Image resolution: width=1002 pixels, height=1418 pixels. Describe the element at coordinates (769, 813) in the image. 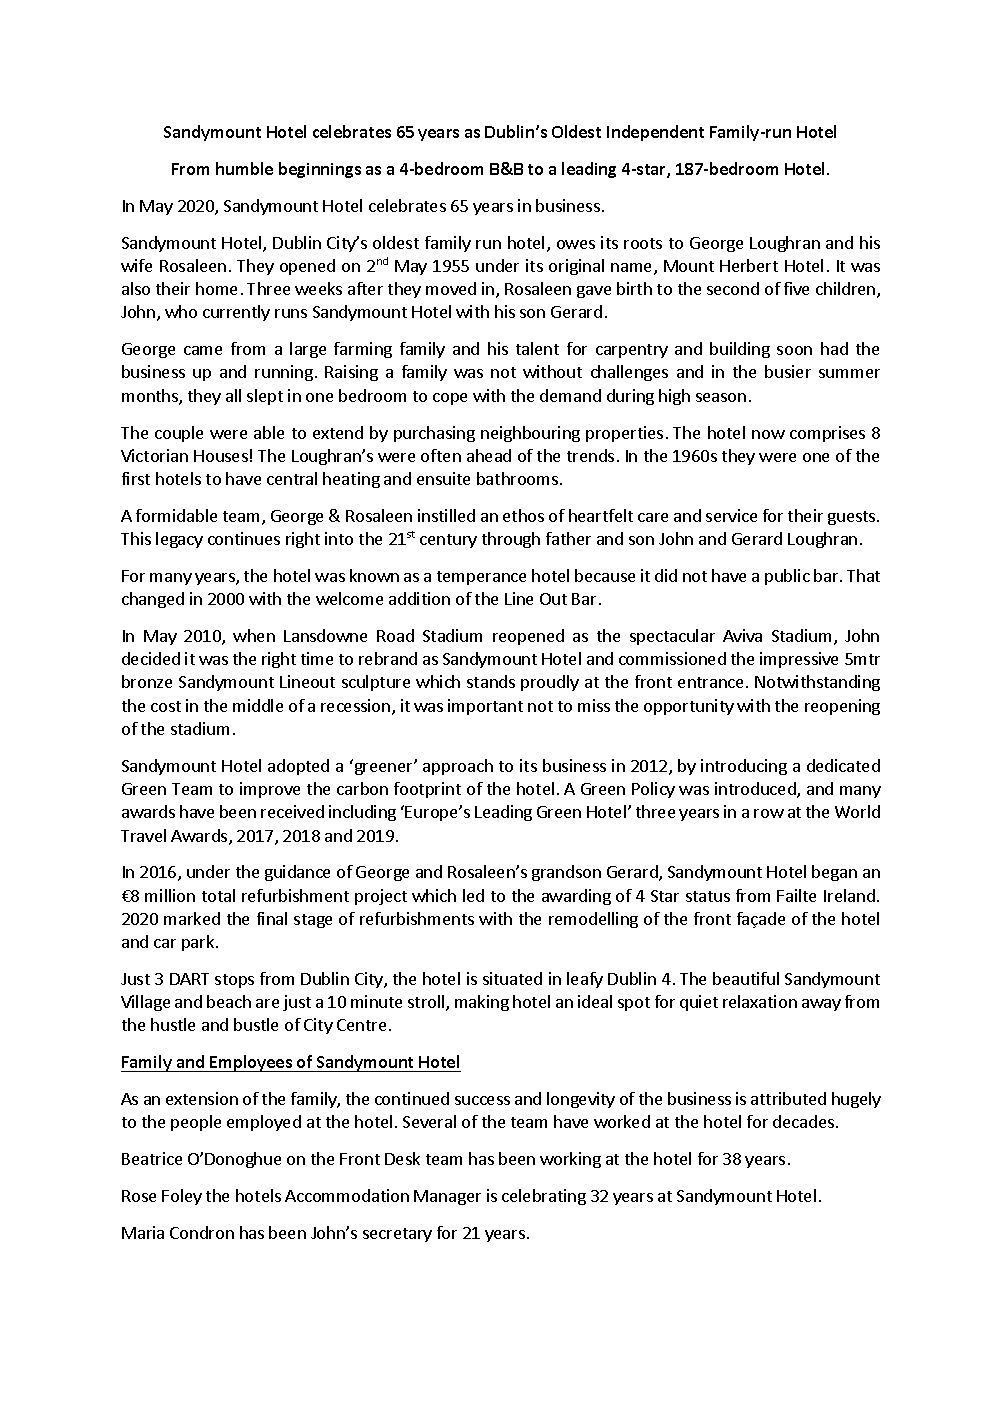

I see `row` at that location.
